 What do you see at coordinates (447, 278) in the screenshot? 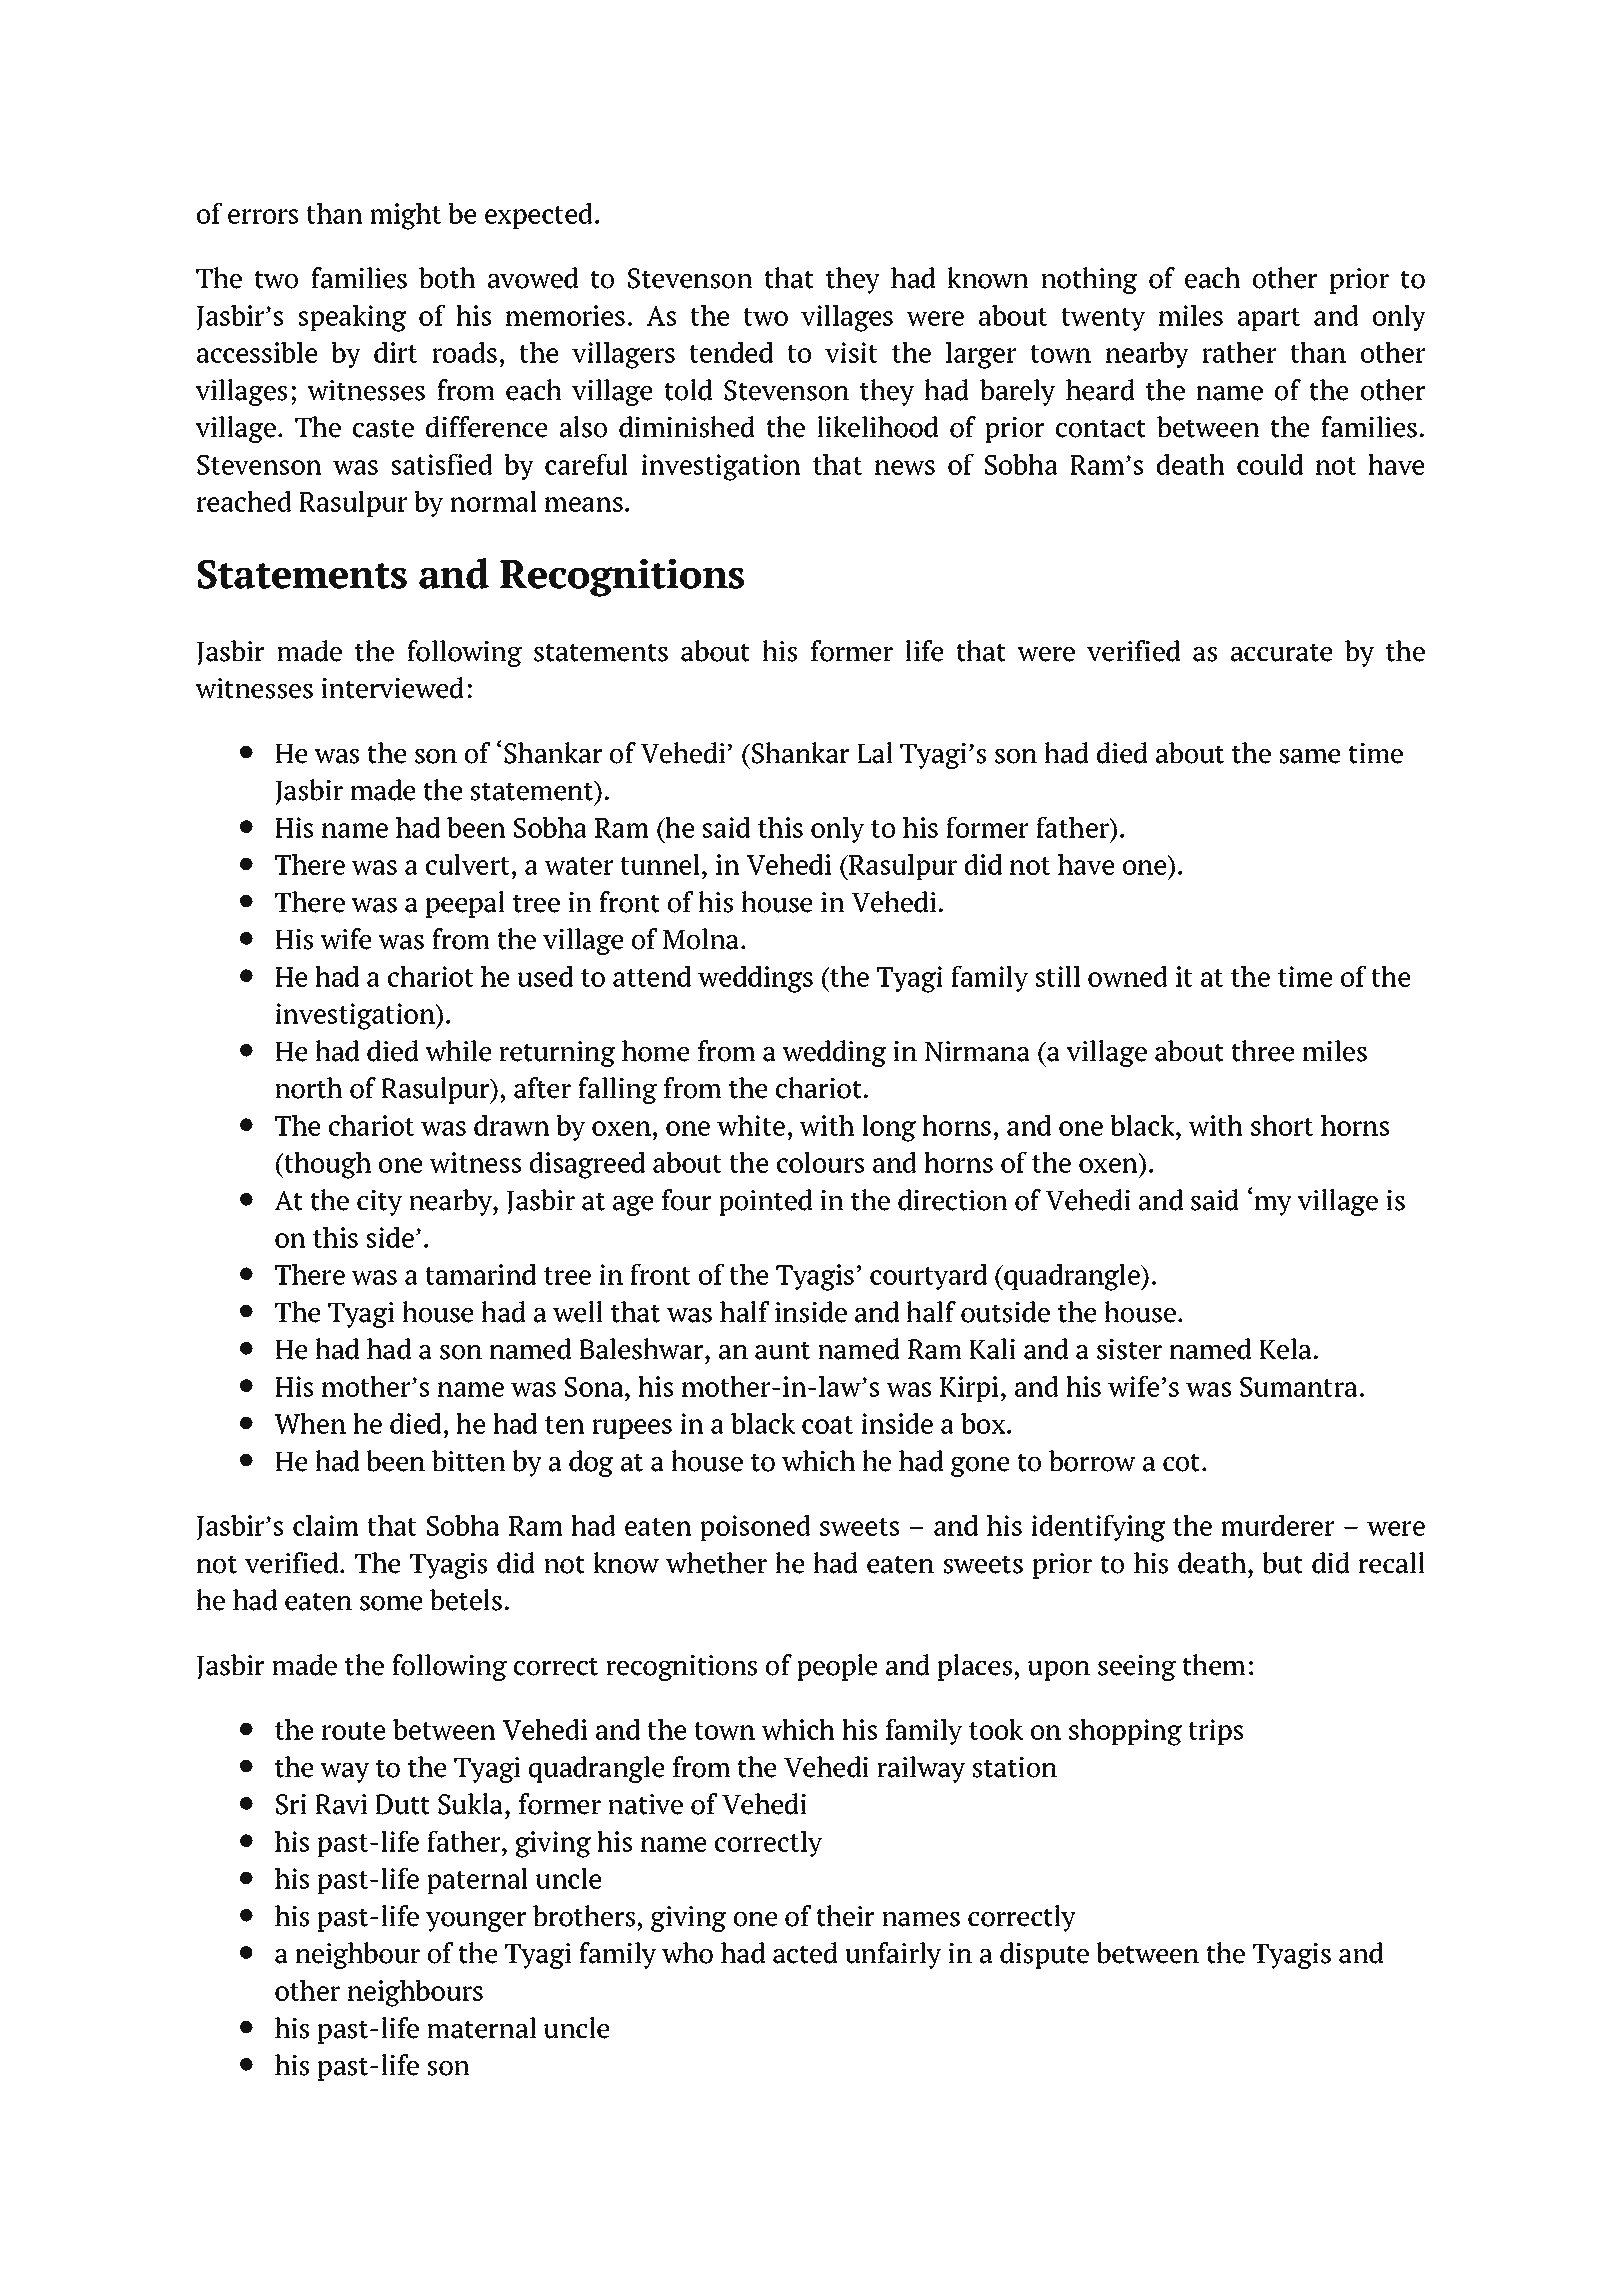
I see `both` at bounding box center [447, 278].
